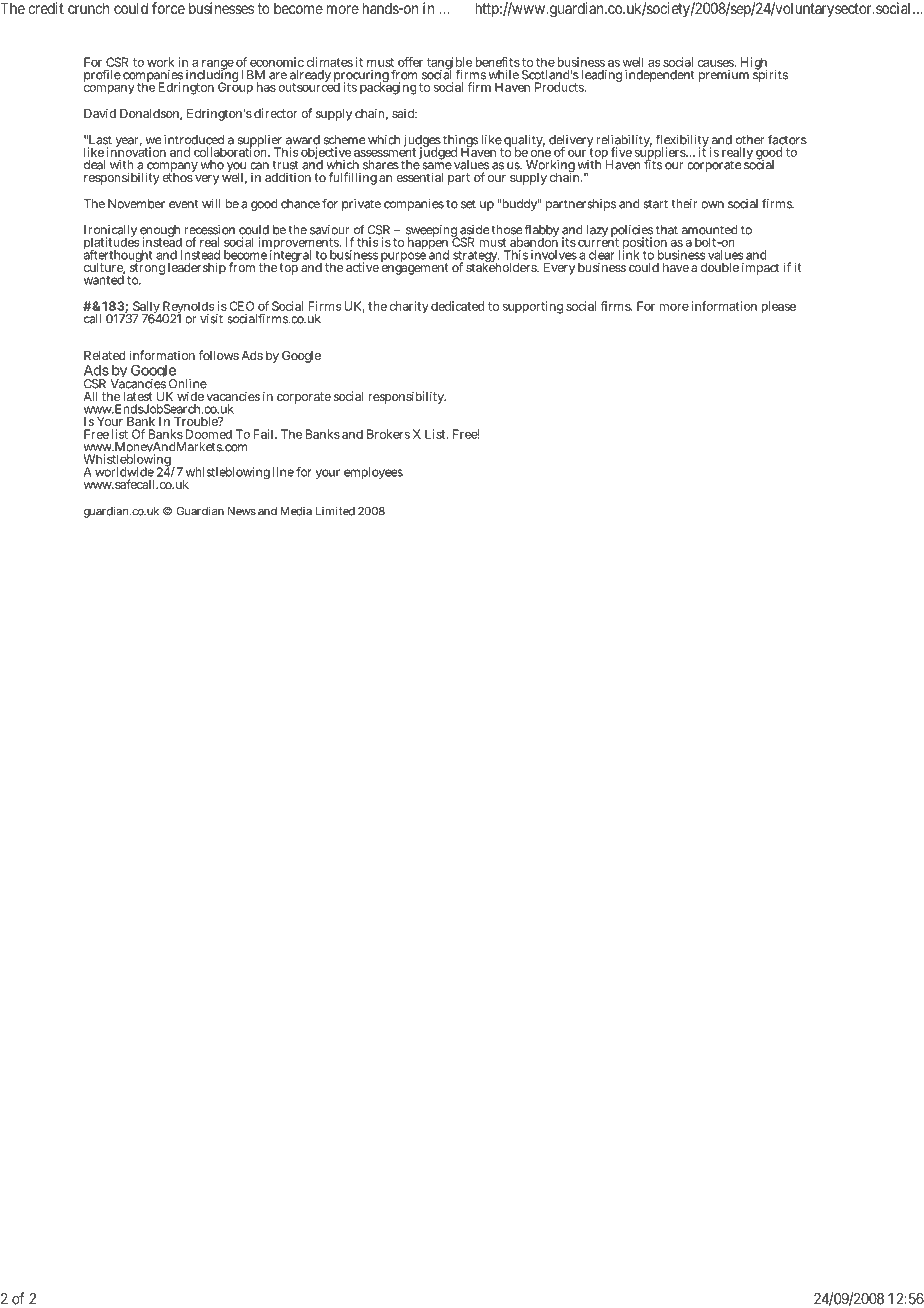 The image size is (924, 1308). I want to click on charity, so click(409, 307).
